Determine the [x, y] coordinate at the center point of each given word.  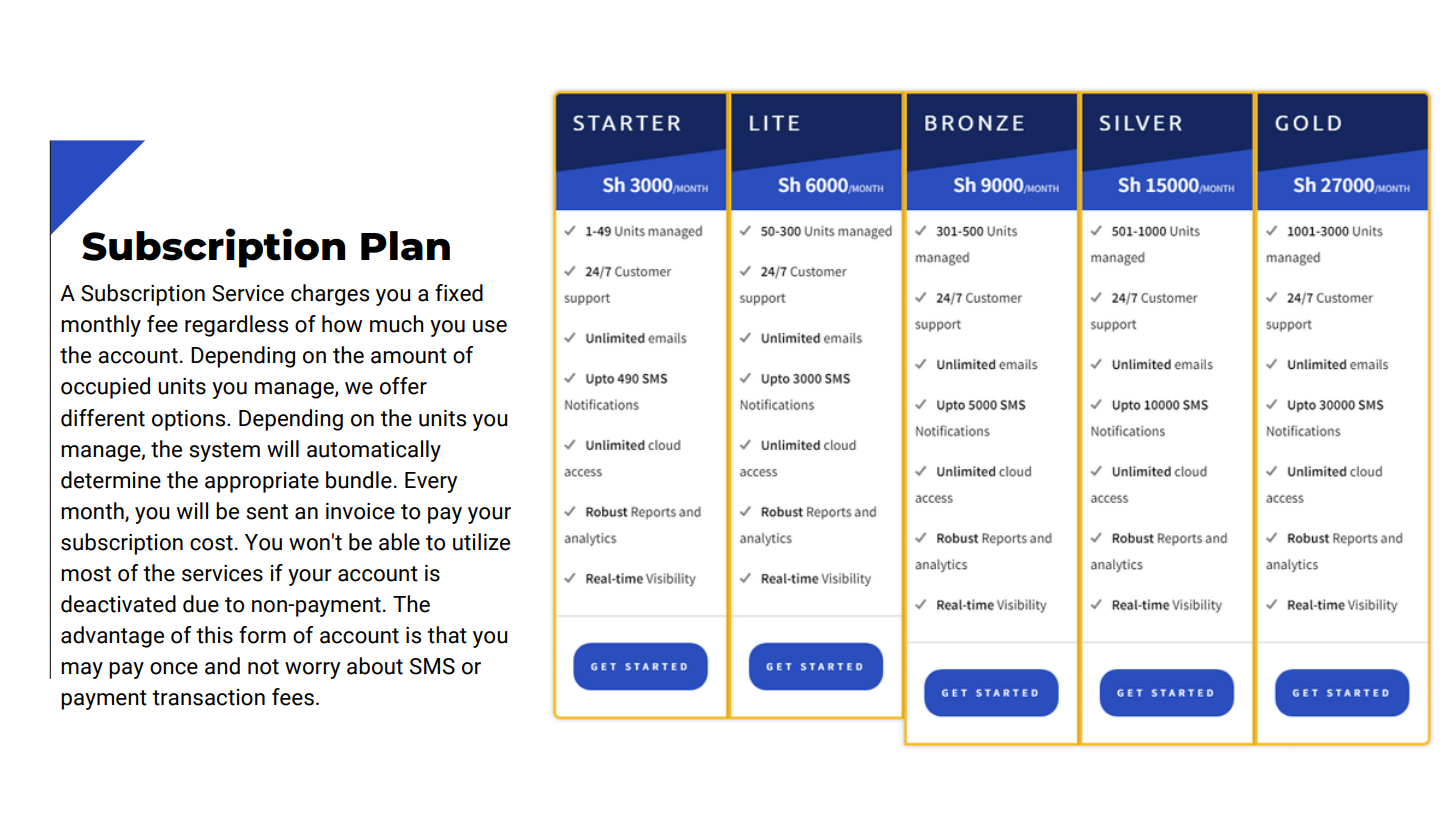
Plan [405, 246]
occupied [105, 388]
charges [330, 295]
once [174, 668]
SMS [432, 666]
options [190, 420]
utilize [481, 542]
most [86, 574]
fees [293, 697]
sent [267, 512]
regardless [236, 326]
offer [403, 386]
